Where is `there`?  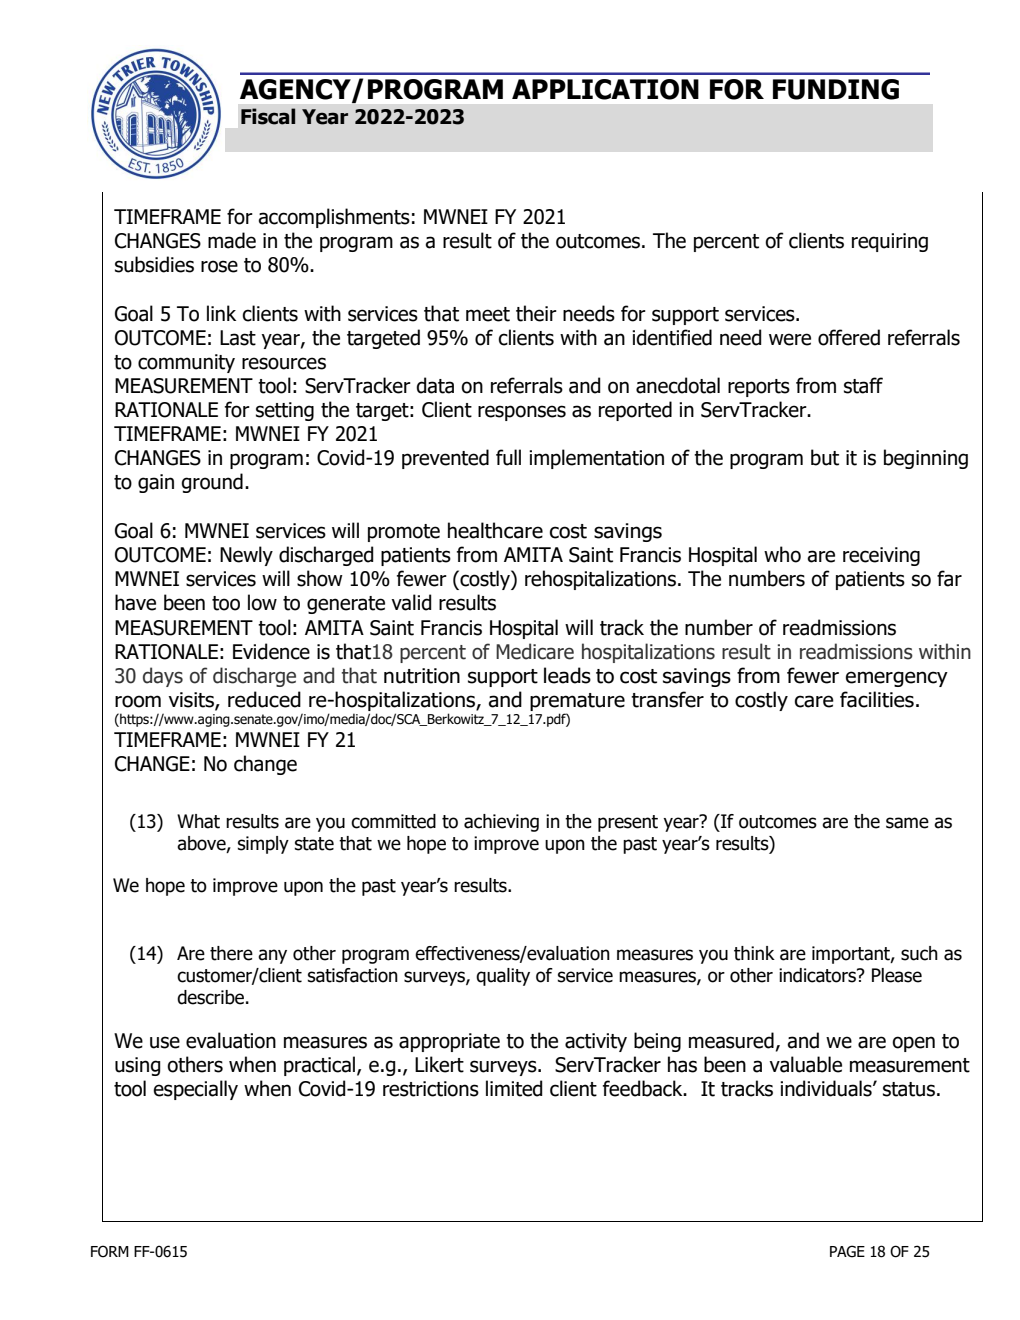
there is located at coordinates (231, 953).
